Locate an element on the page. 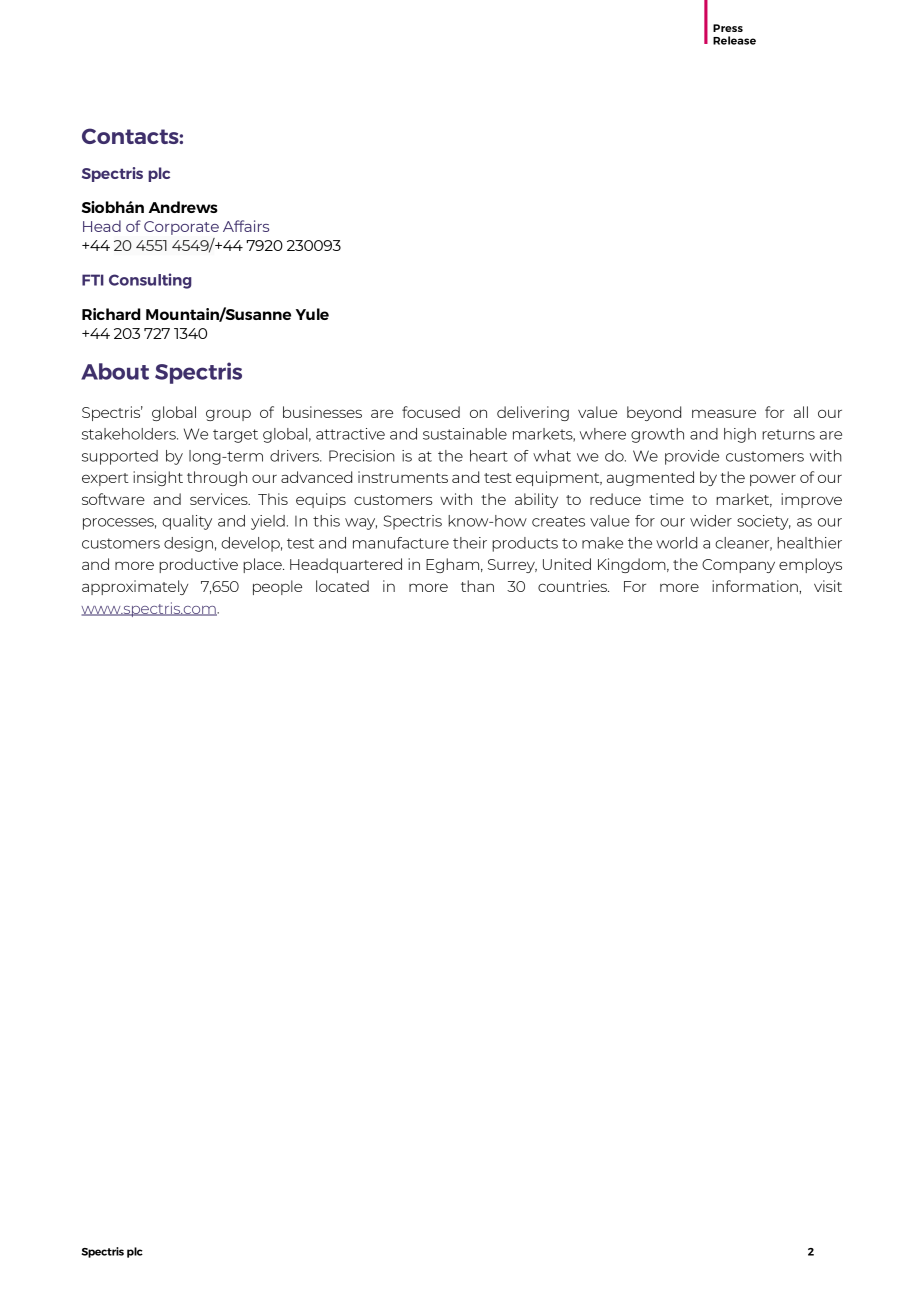  productive is located at coordinates (198, 565).
